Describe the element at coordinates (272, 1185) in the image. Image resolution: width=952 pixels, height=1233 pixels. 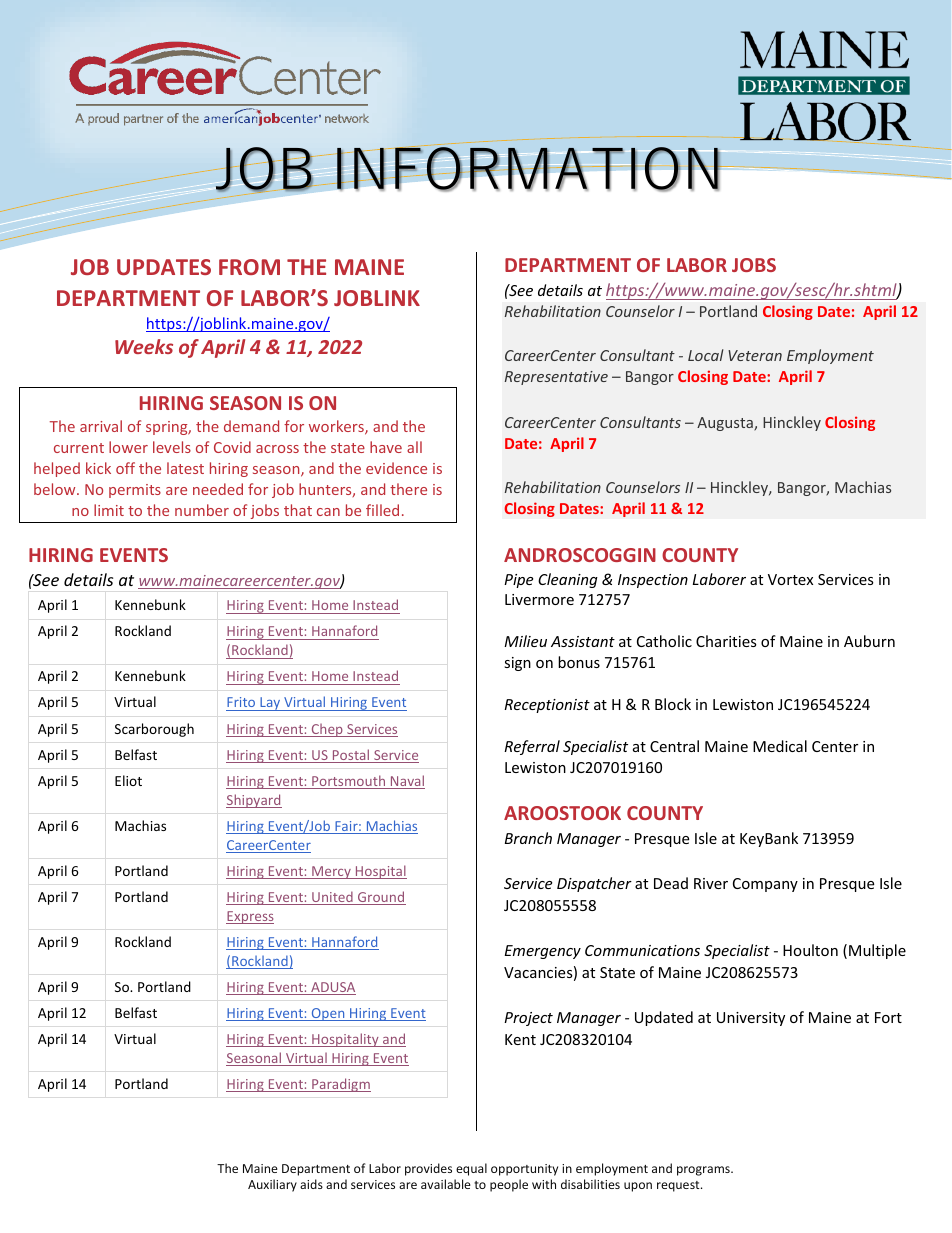
I see `Auxiliary` at that location.
